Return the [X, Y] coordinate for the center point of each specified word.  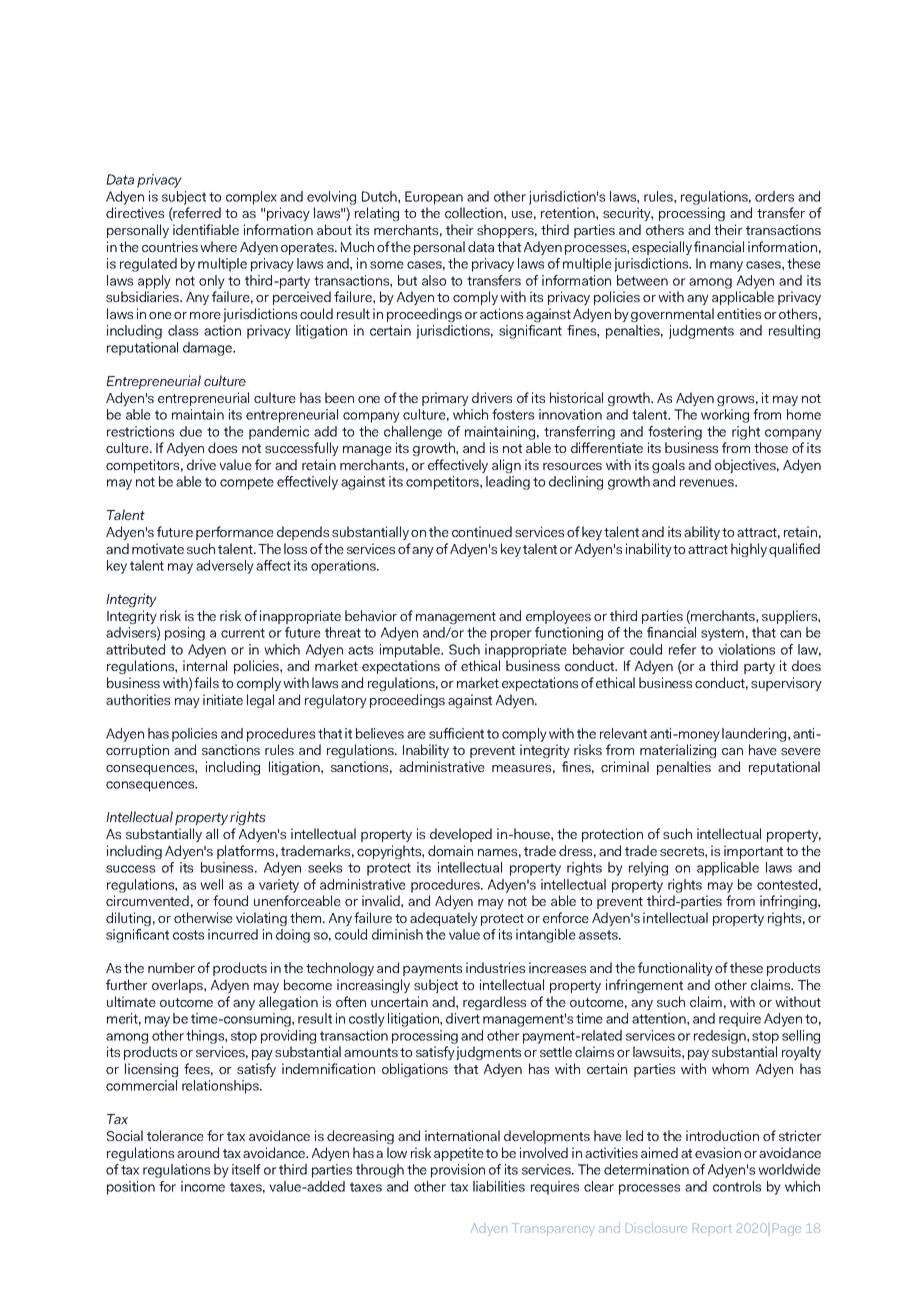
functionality [675, 969]
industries [495, 967]
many [726, 266]
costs [188, 935]
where [218, 246]
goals [668, 466]
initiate [223, 699]
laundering [755, 735]
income [203, 1186]
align [506, 466]
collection [475, 212]
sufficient [456, 733]
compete [247, 483]
